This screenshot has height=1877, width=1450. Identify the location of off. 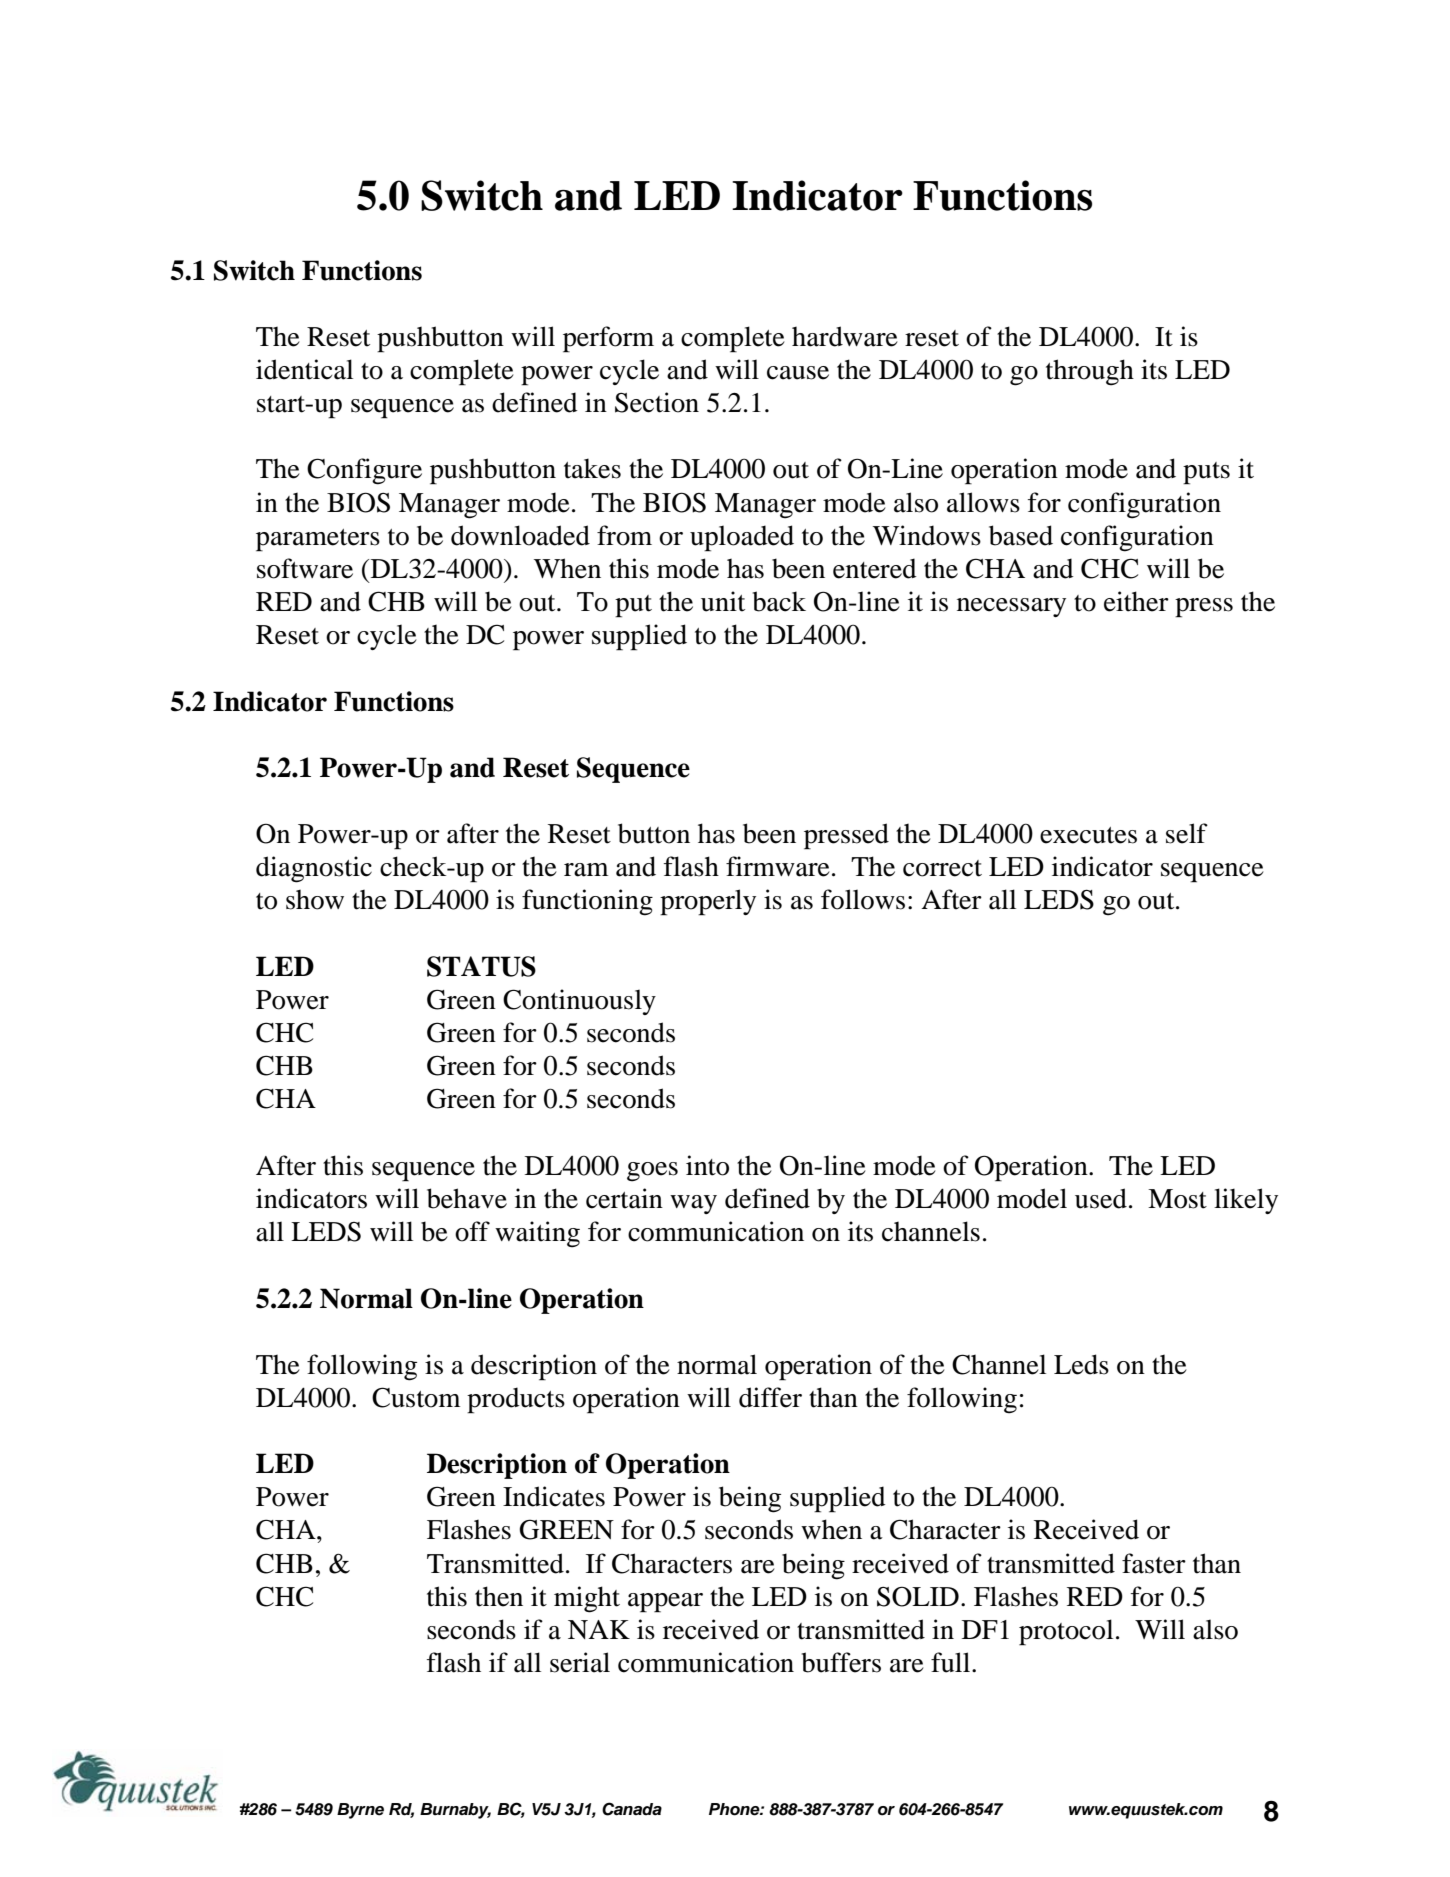
(472, 1231).
